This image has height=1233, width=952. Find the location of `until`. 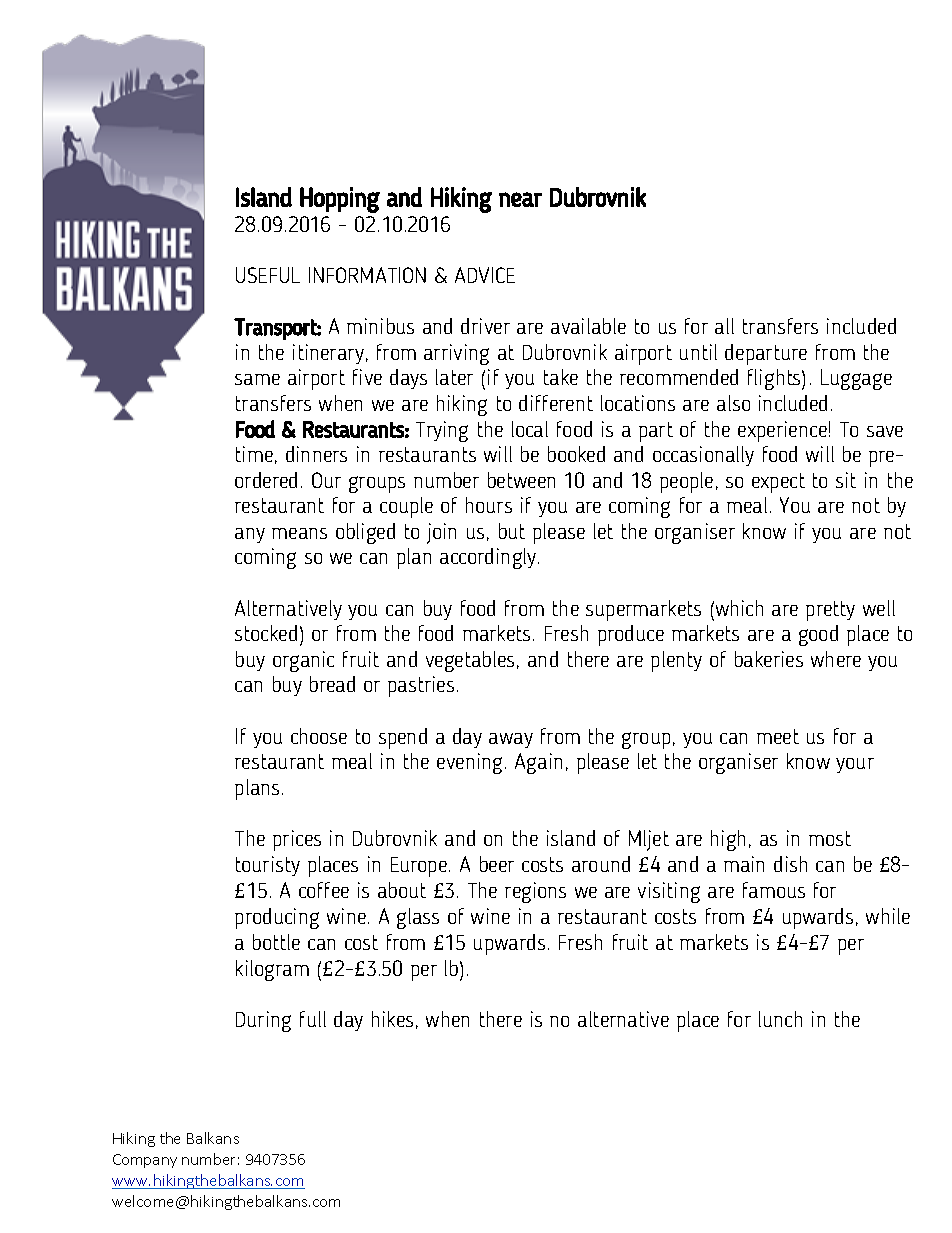

until is located at coordinates (698, 352).
